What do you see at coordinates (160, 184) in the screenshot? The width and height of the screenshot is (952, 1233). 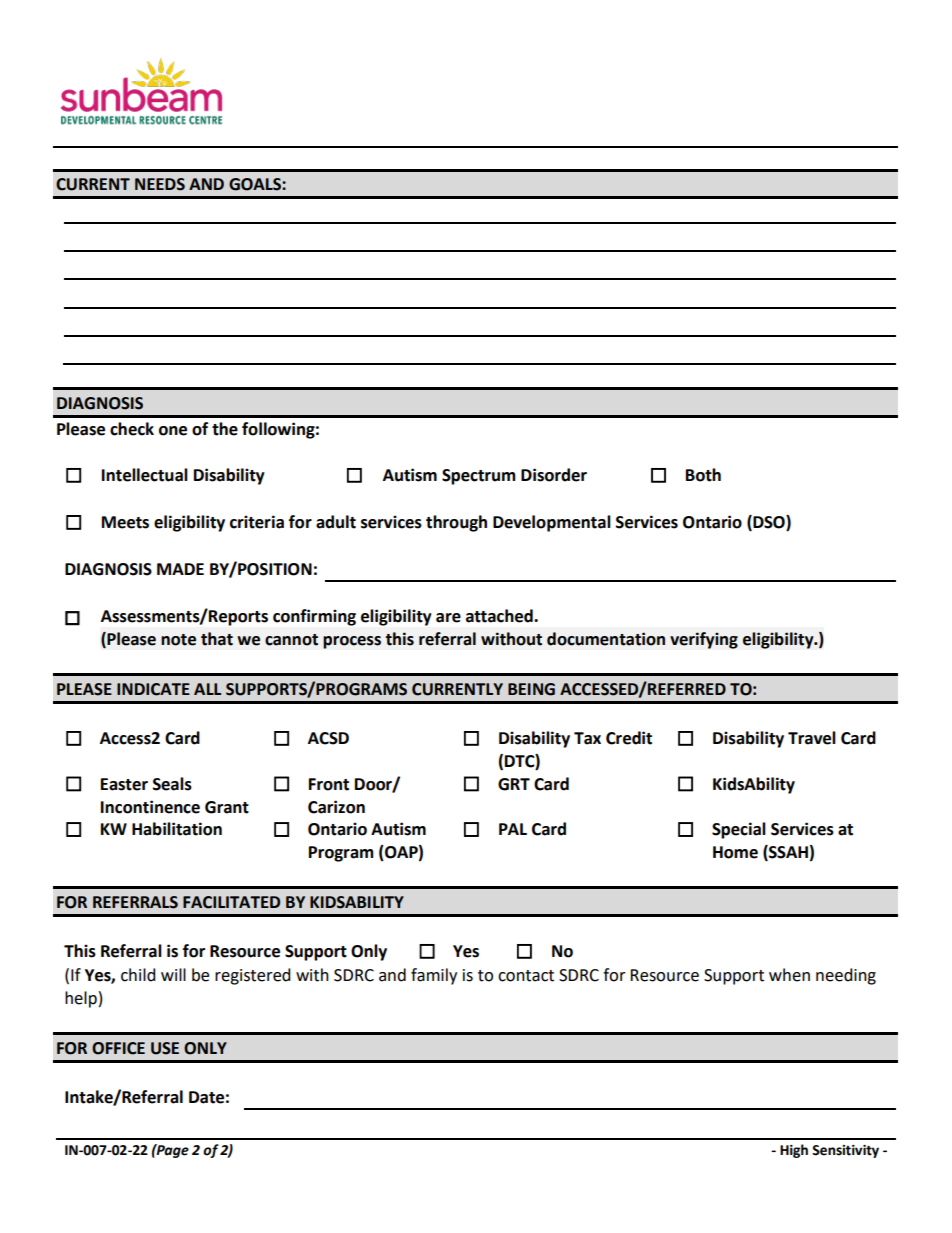 I see `NEEDS` at bounding box center [160, 184].
